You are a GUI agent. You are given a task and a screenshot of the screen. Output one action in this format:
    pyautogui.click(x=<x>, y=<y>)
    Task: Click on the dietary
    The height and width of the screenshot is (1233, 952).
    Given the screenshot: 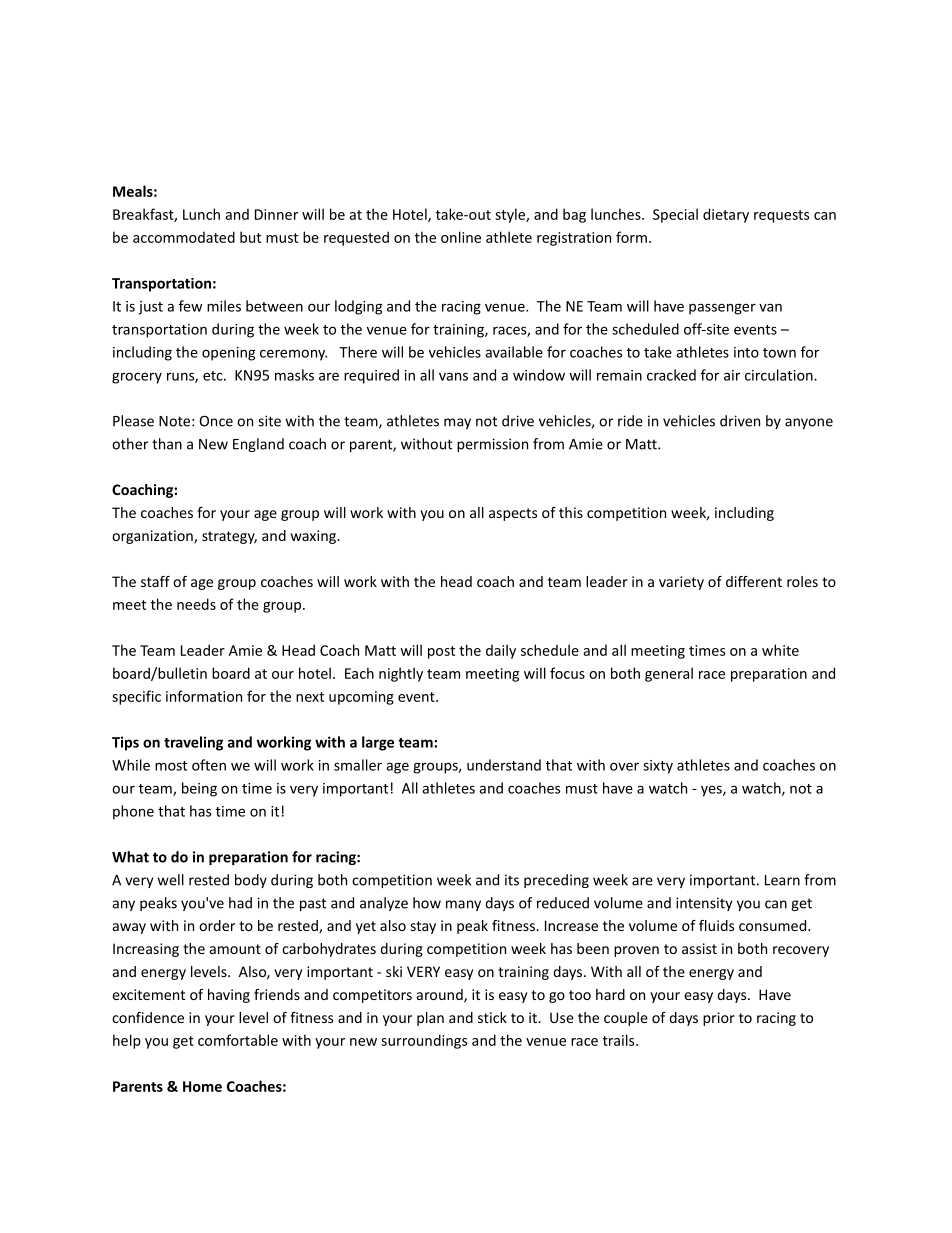 What is the action you would take?
    pyautogui.click(x=726, y=215)
